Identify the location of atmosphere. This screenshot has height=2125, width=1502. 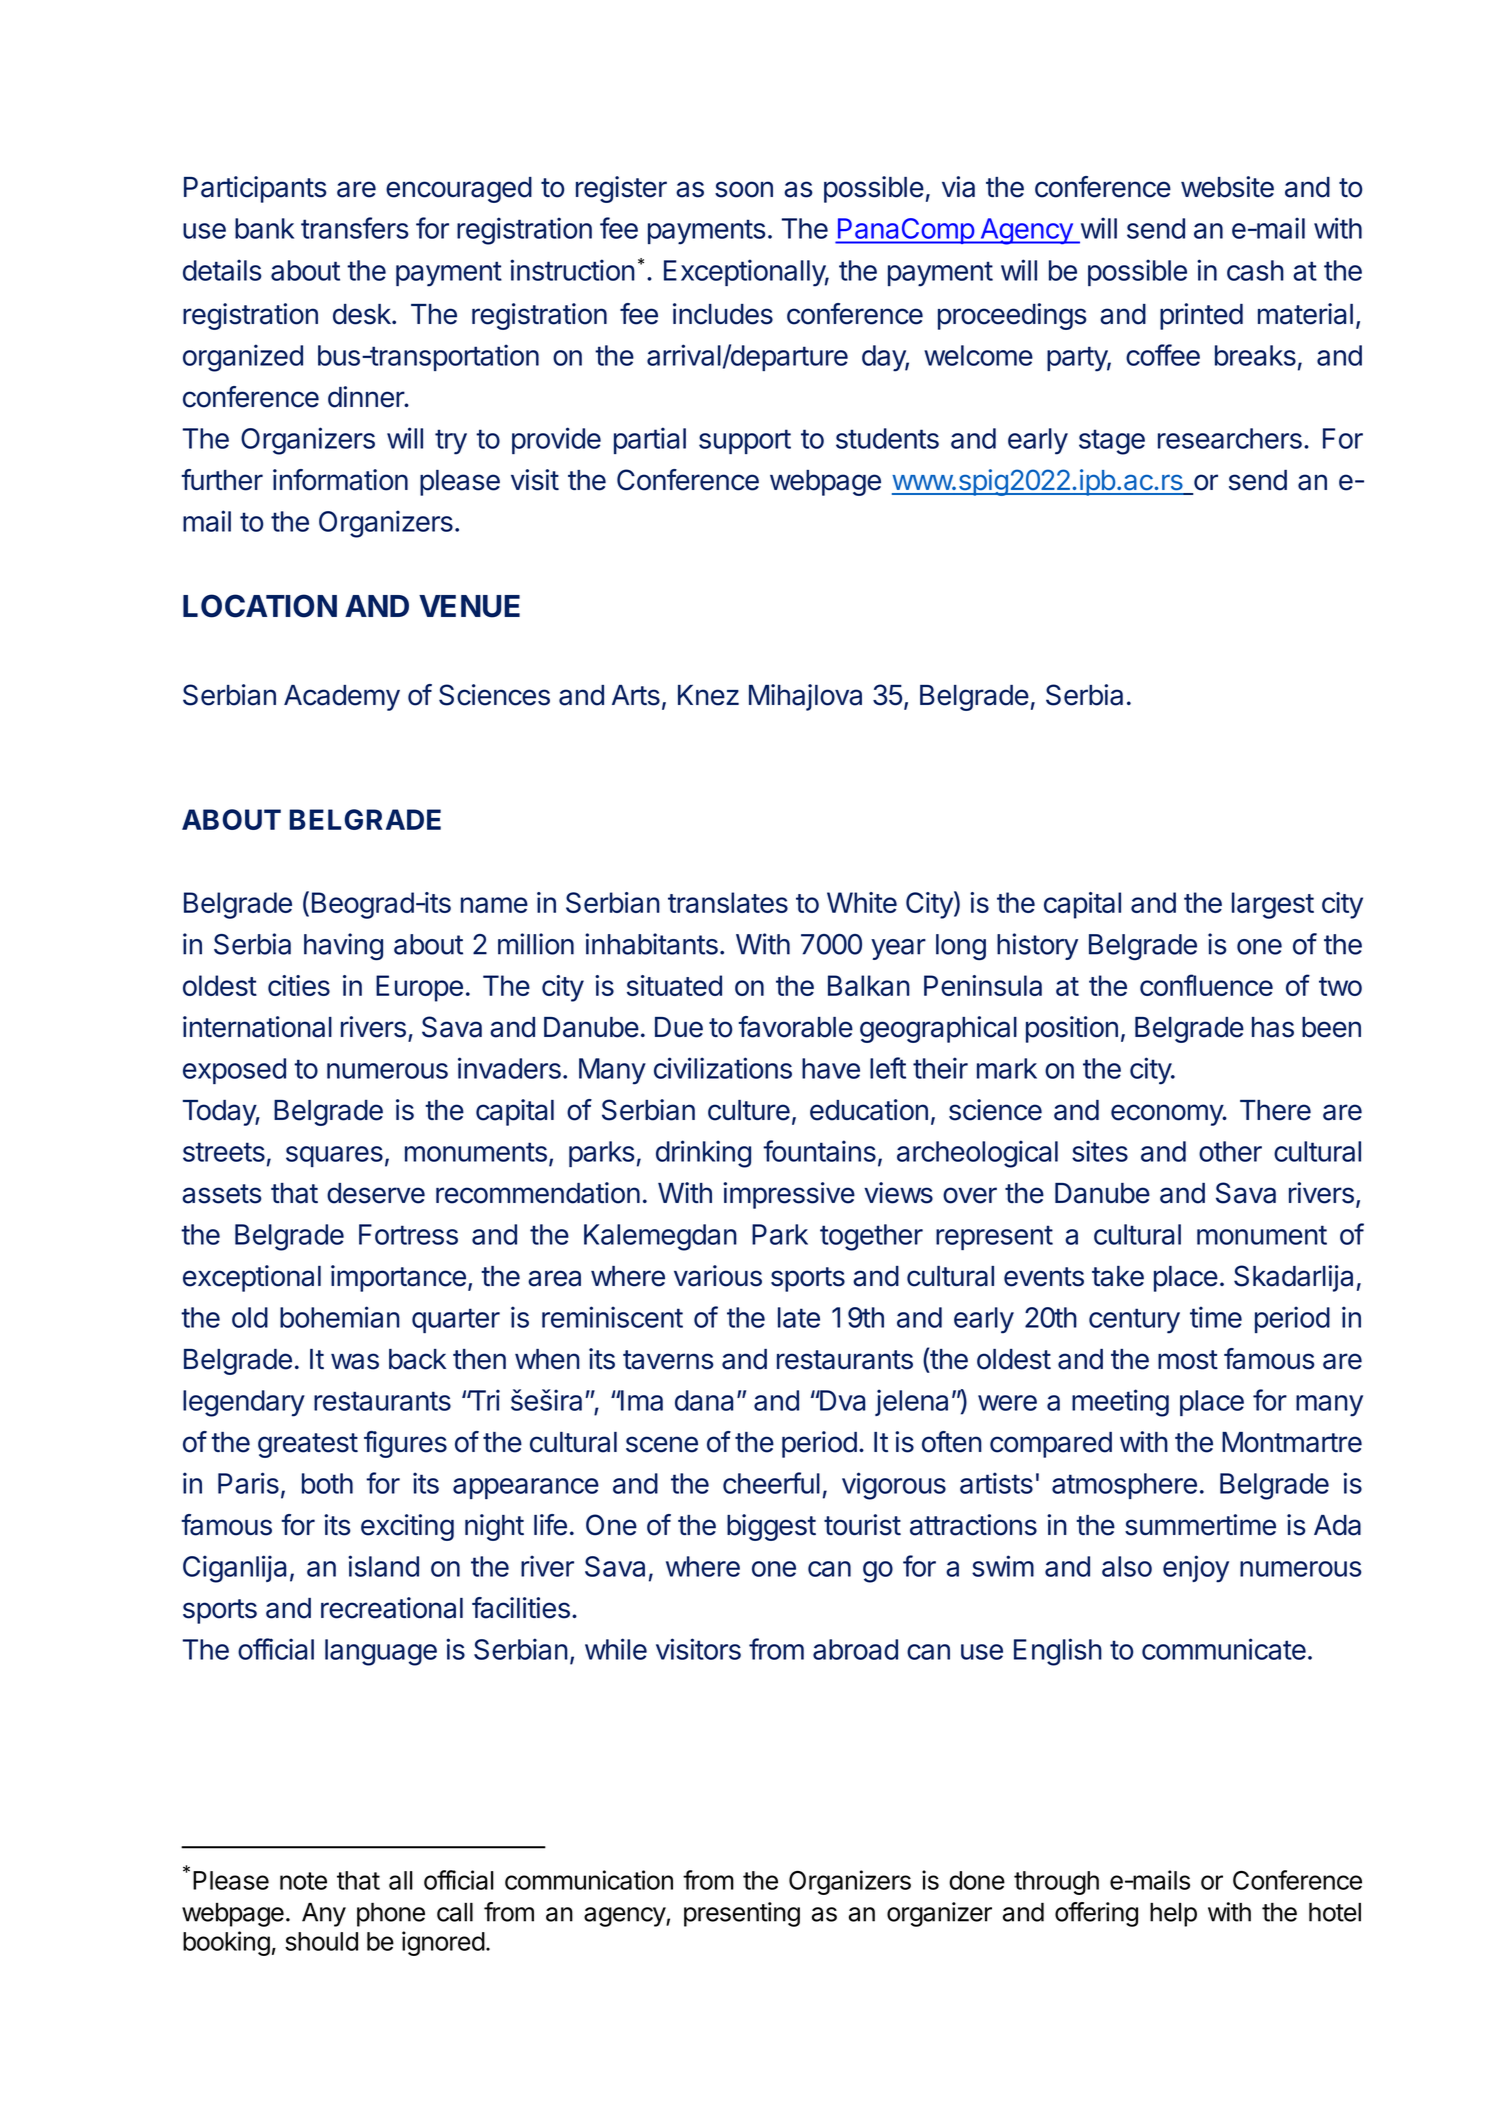
(1124, 1486).
